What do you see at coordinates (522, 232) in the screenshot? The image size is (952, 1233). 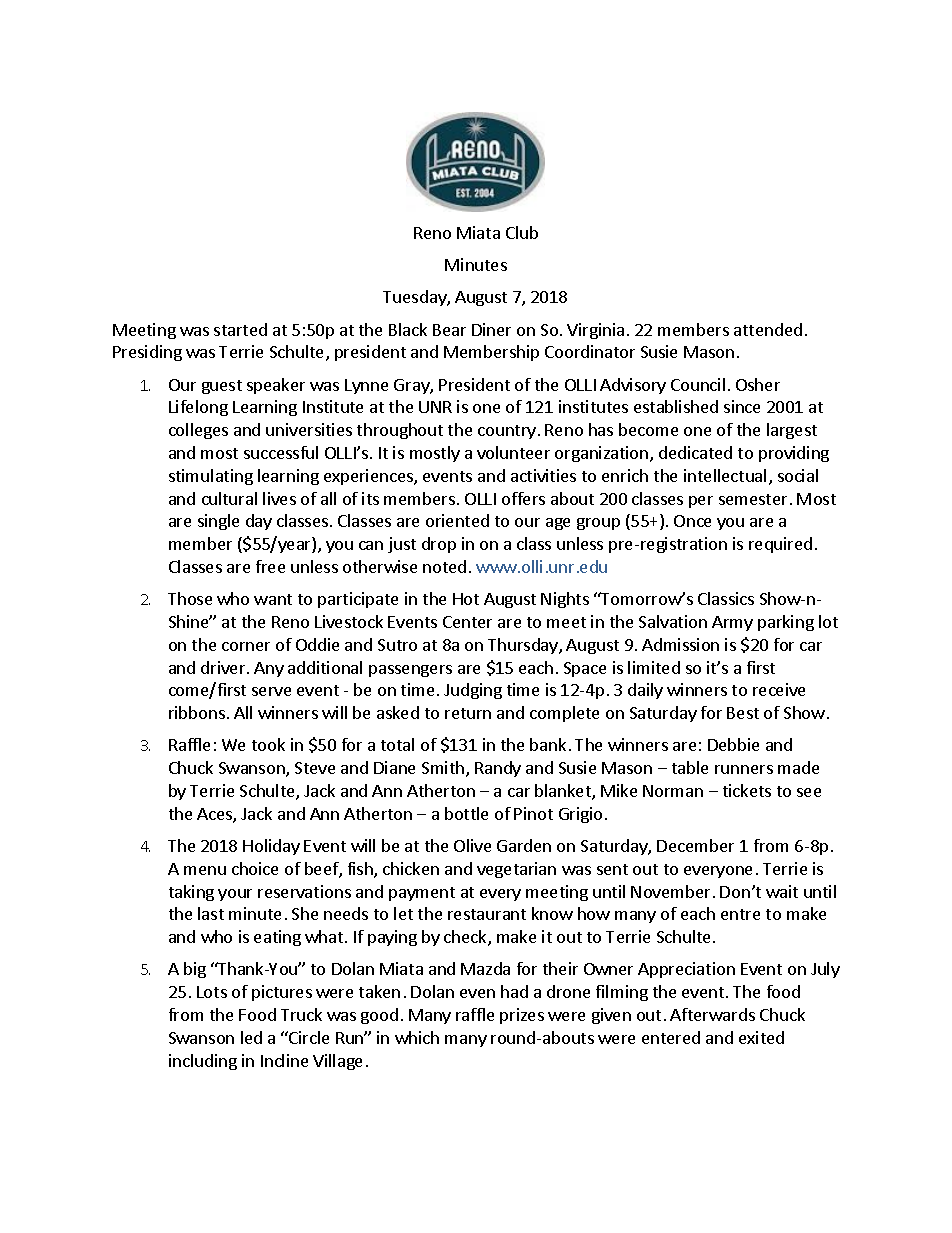 I see `Club` at bounding box center [522, 232].
